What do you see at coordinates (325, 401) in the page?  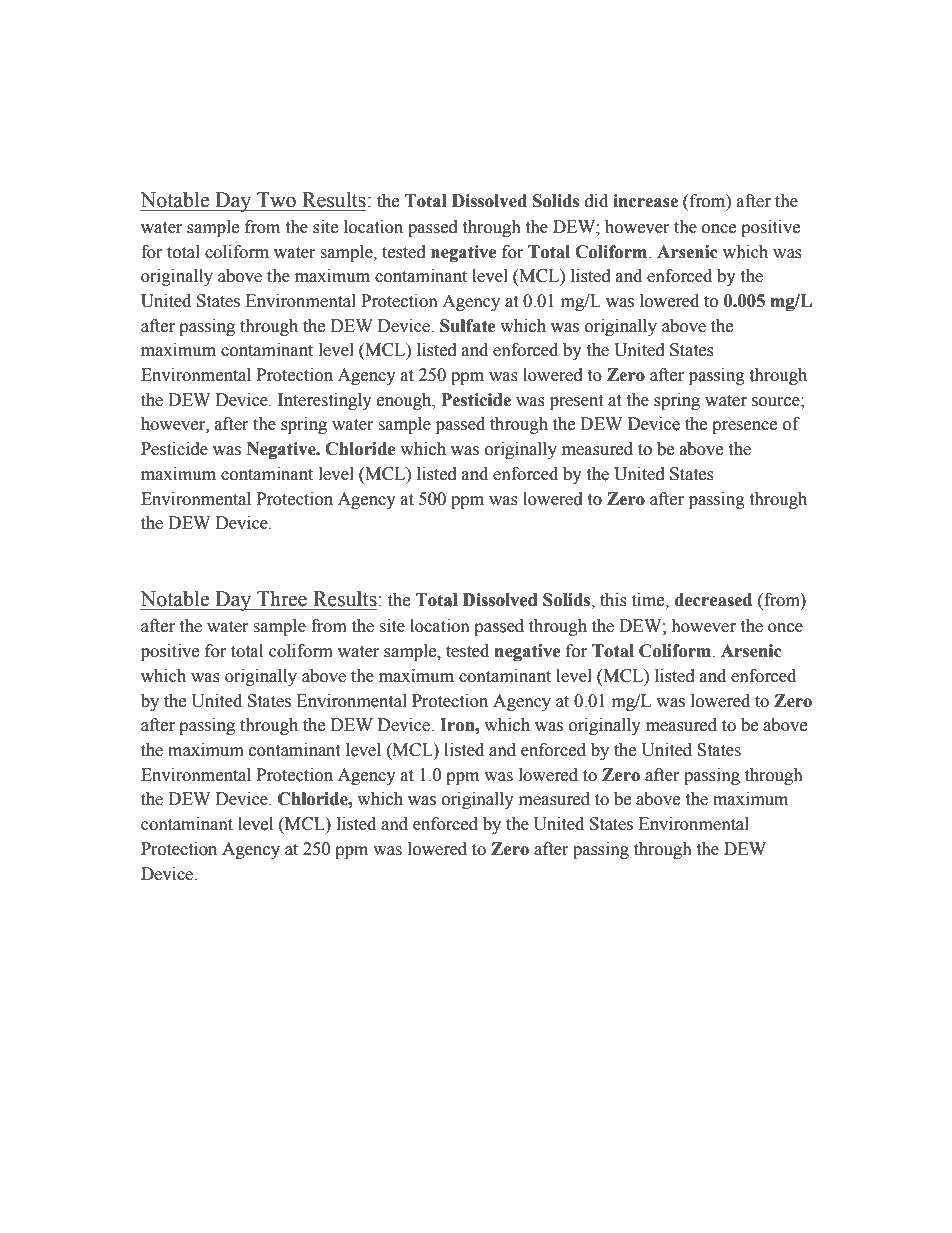 I see `Interestingly` at bounding box center [325, 401].
